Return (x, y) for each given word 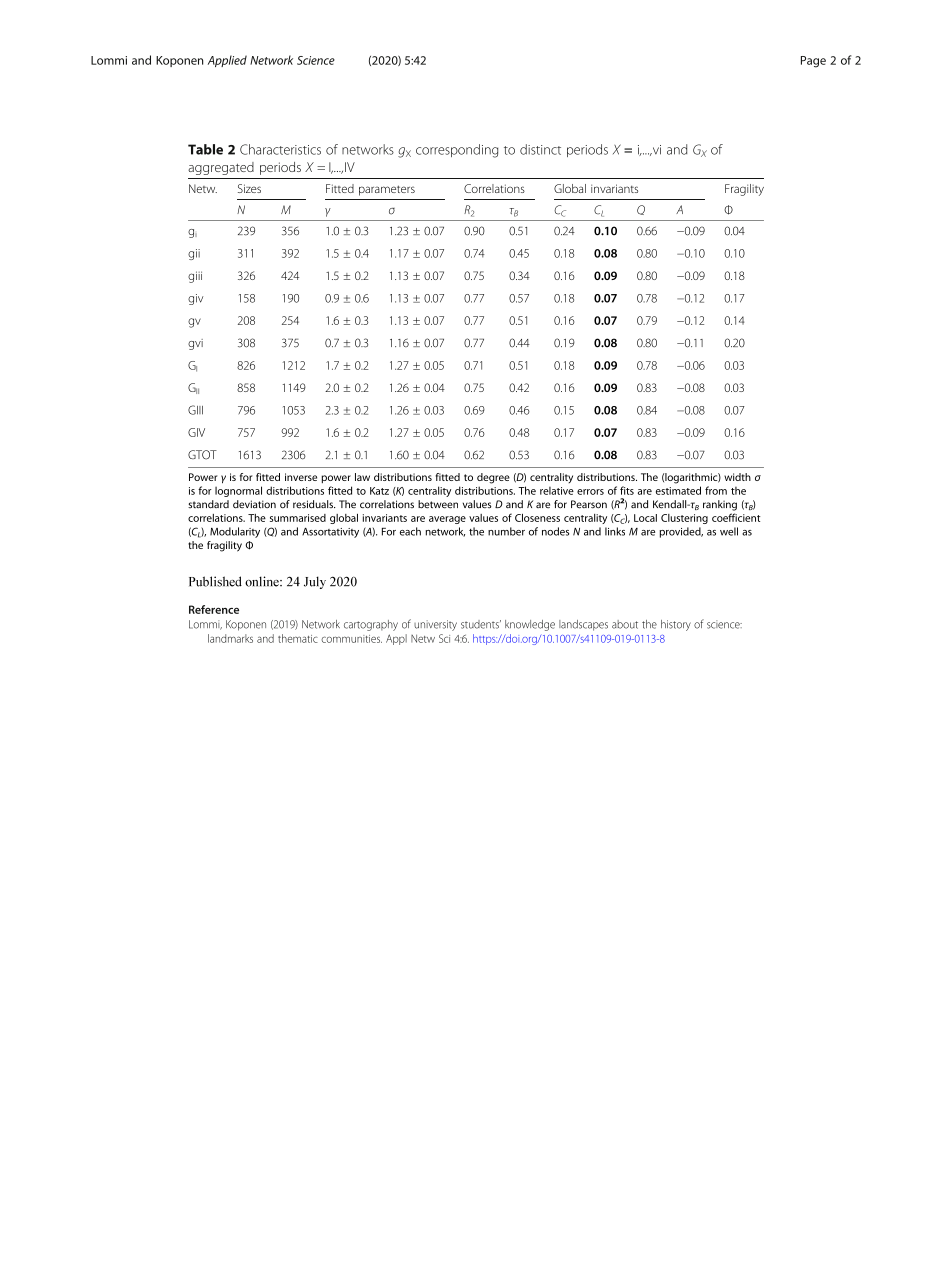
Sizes (249, 188)
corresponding (457, 151)
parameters (387, 190)
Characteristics (280, 149)
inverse (301, 477)
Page (813, 62)
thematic (298, 638)
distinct (540, 149)
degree (493, 478)
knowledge (530, 625)
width (737, 477)
